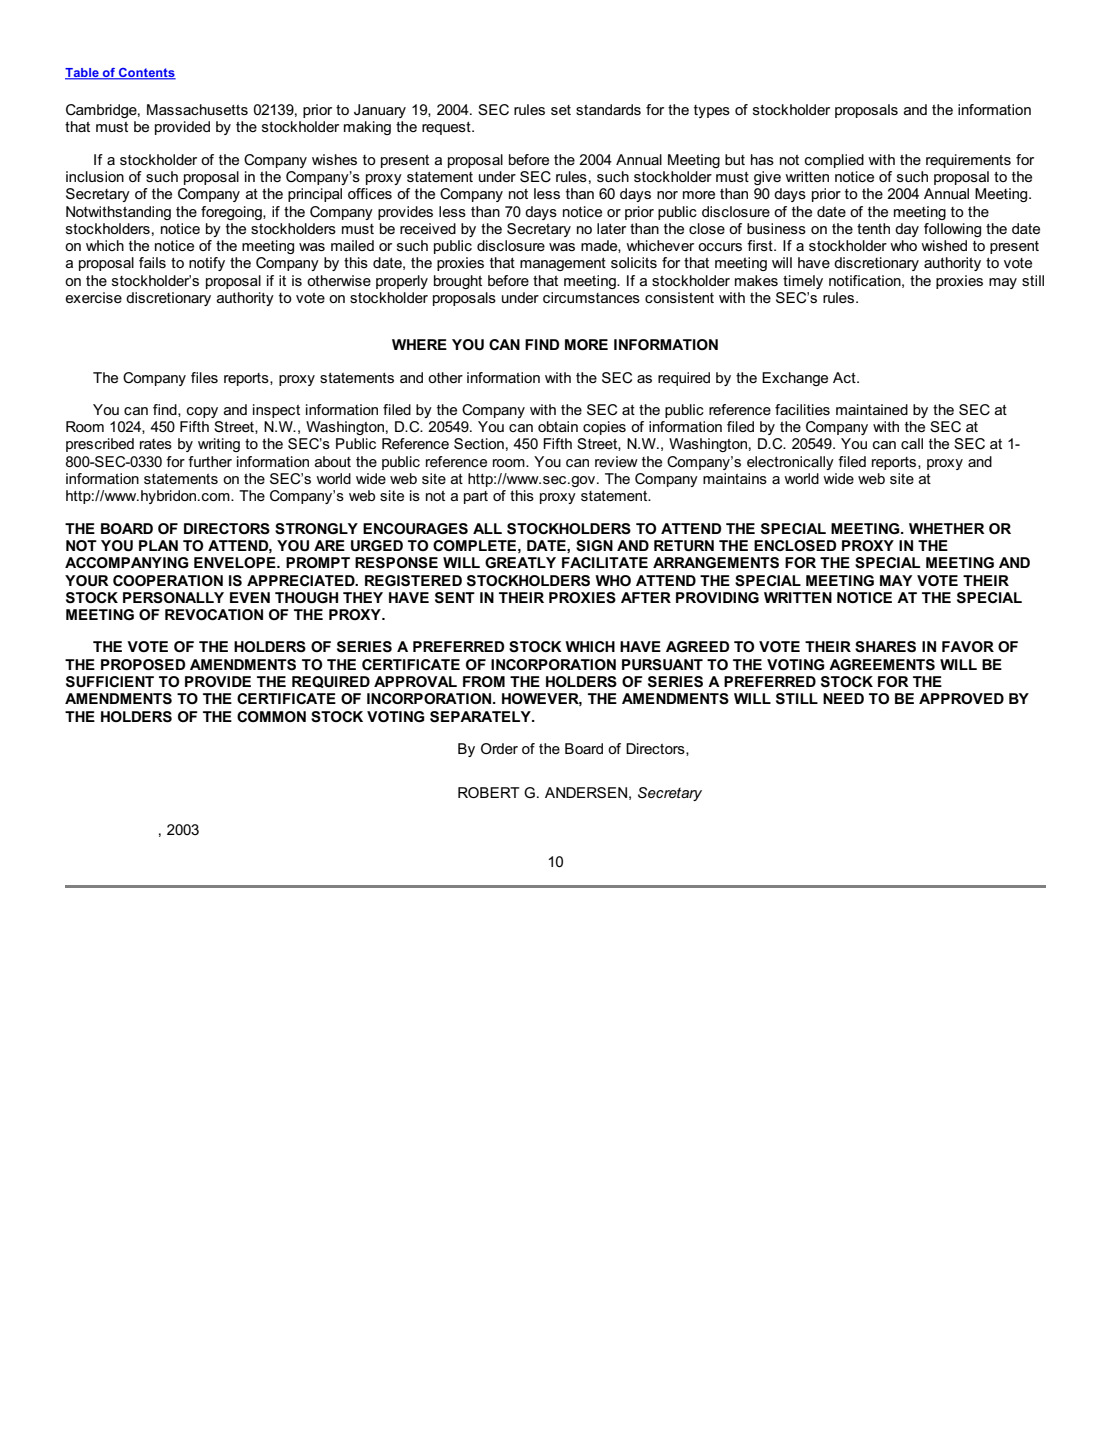  Describe the element at coordinates (207, 264) in the document. I see `notify` at that location.
